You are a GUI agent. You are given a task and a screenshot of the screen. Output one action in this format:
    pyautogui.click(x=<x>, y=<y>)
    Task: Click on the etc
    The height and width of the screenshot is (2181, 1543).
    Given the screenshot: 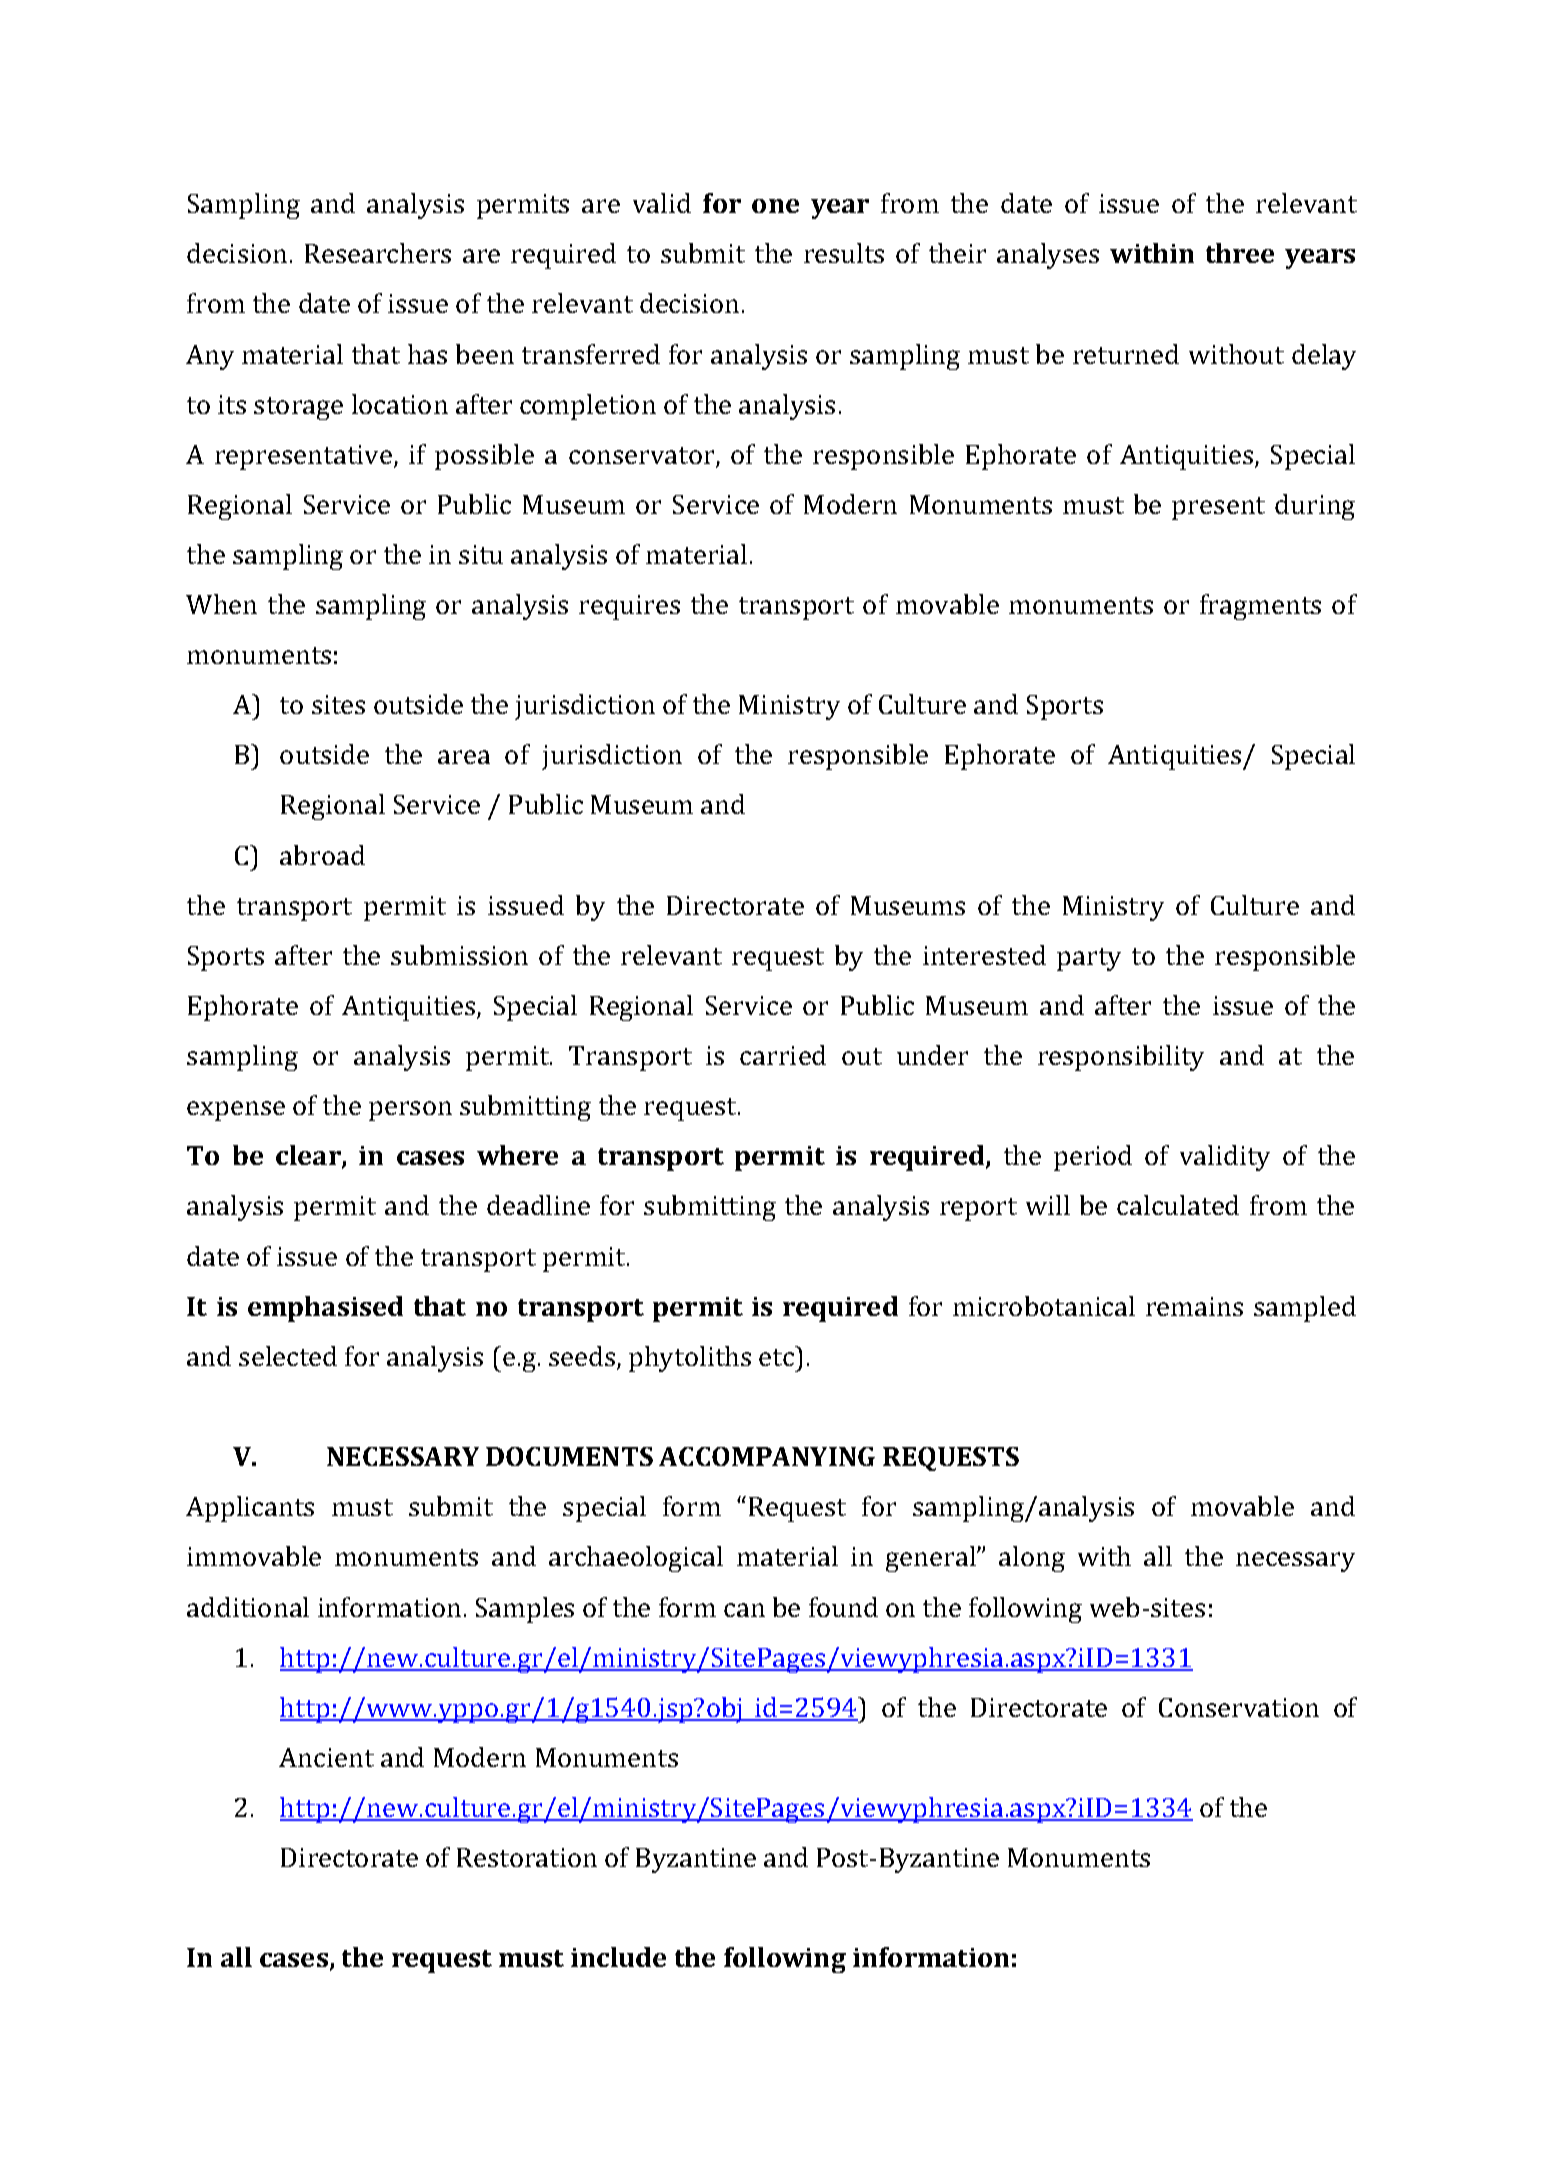 What is the action you would take?
    pyautogui.click(x=776, y=1357)
